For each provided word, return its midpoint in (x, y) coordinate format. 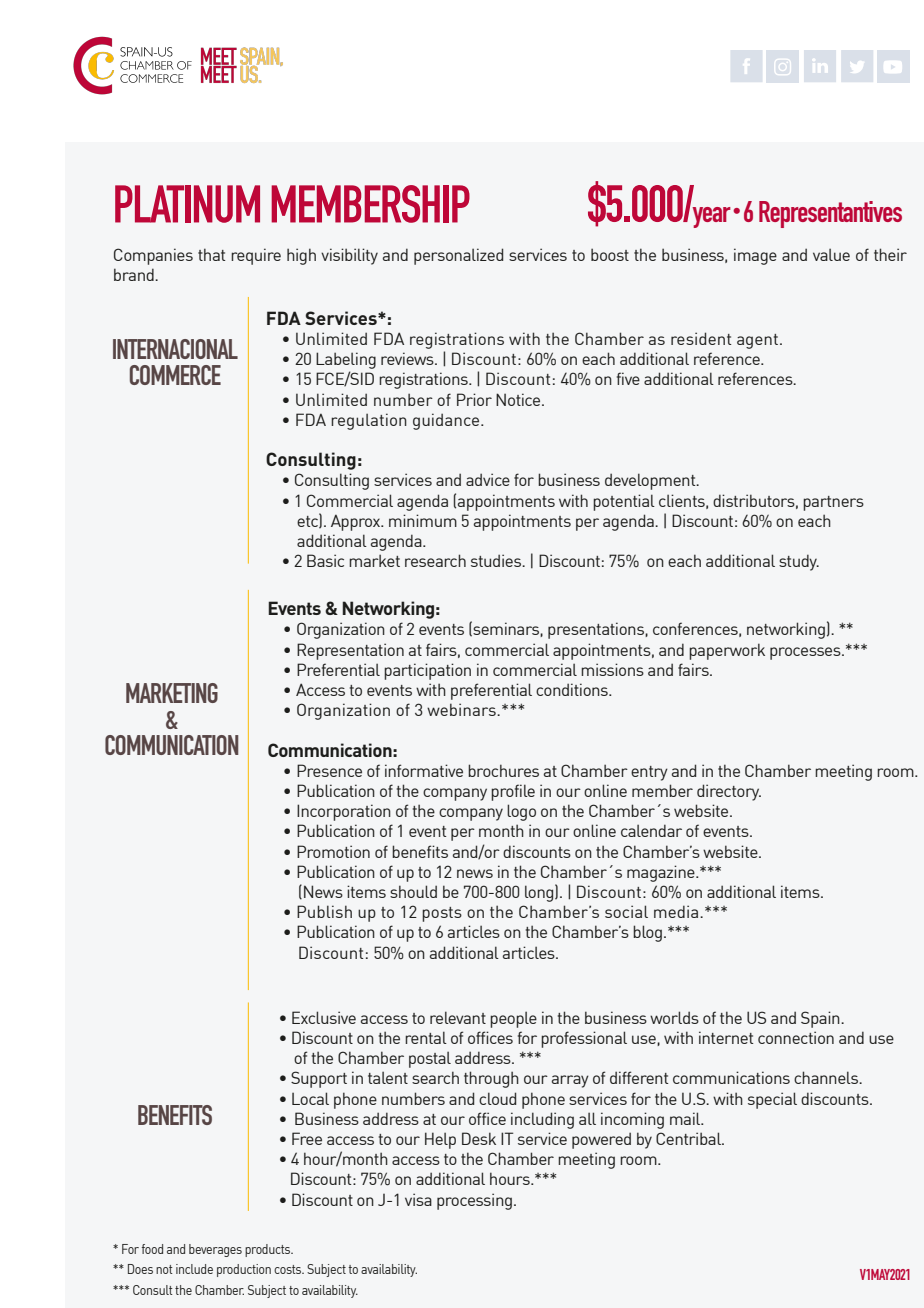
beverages (215, 1250)
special (772, 1100)
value (831, 254)
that (211, 254)
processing (474, 1201)
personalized (458, 256)
